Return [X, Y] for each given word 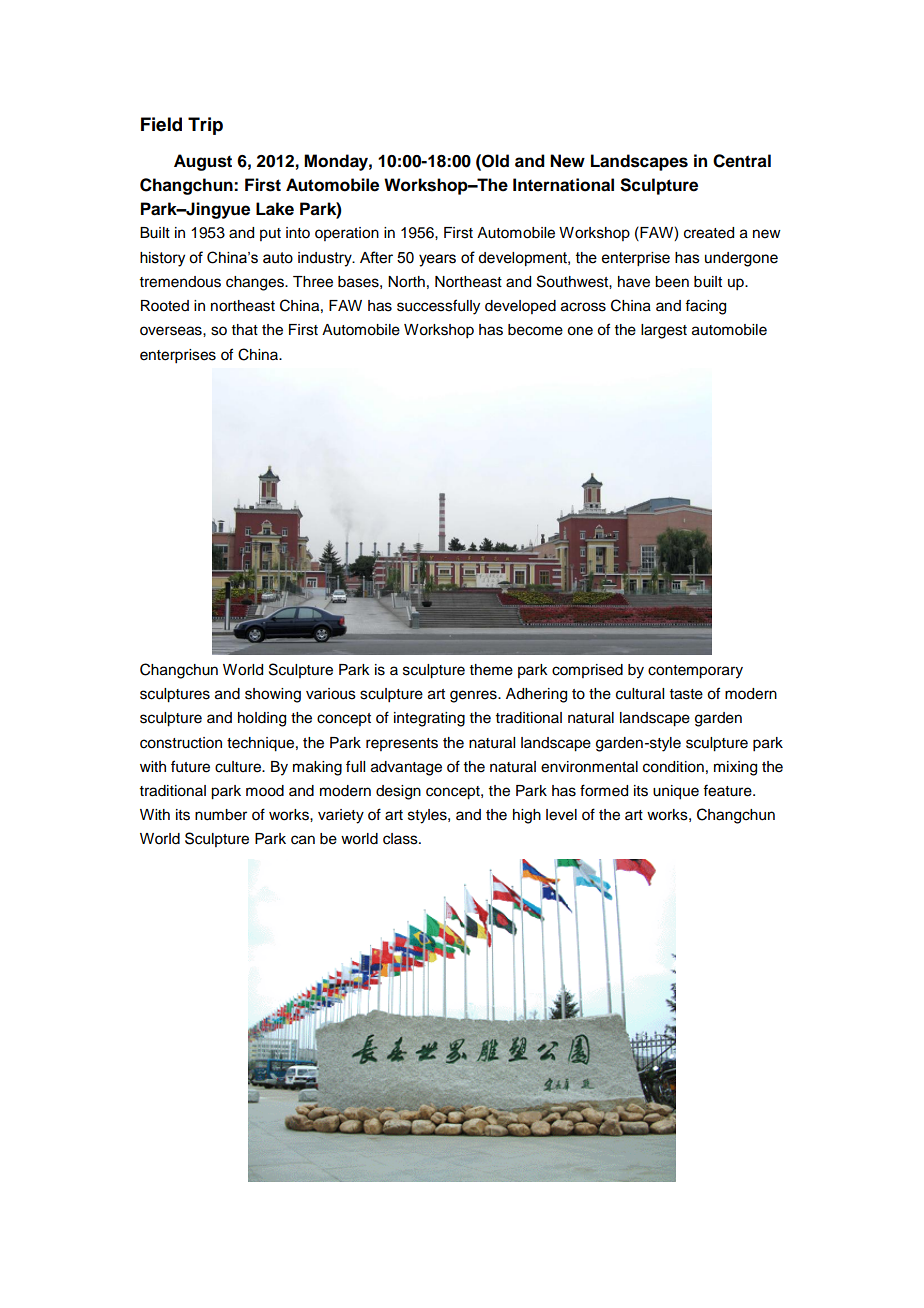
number [221, 815]
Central [742, 161]
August [203, 162]
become [535, 330]
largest [664, 331]
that [245, 329]
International [563, 185]
